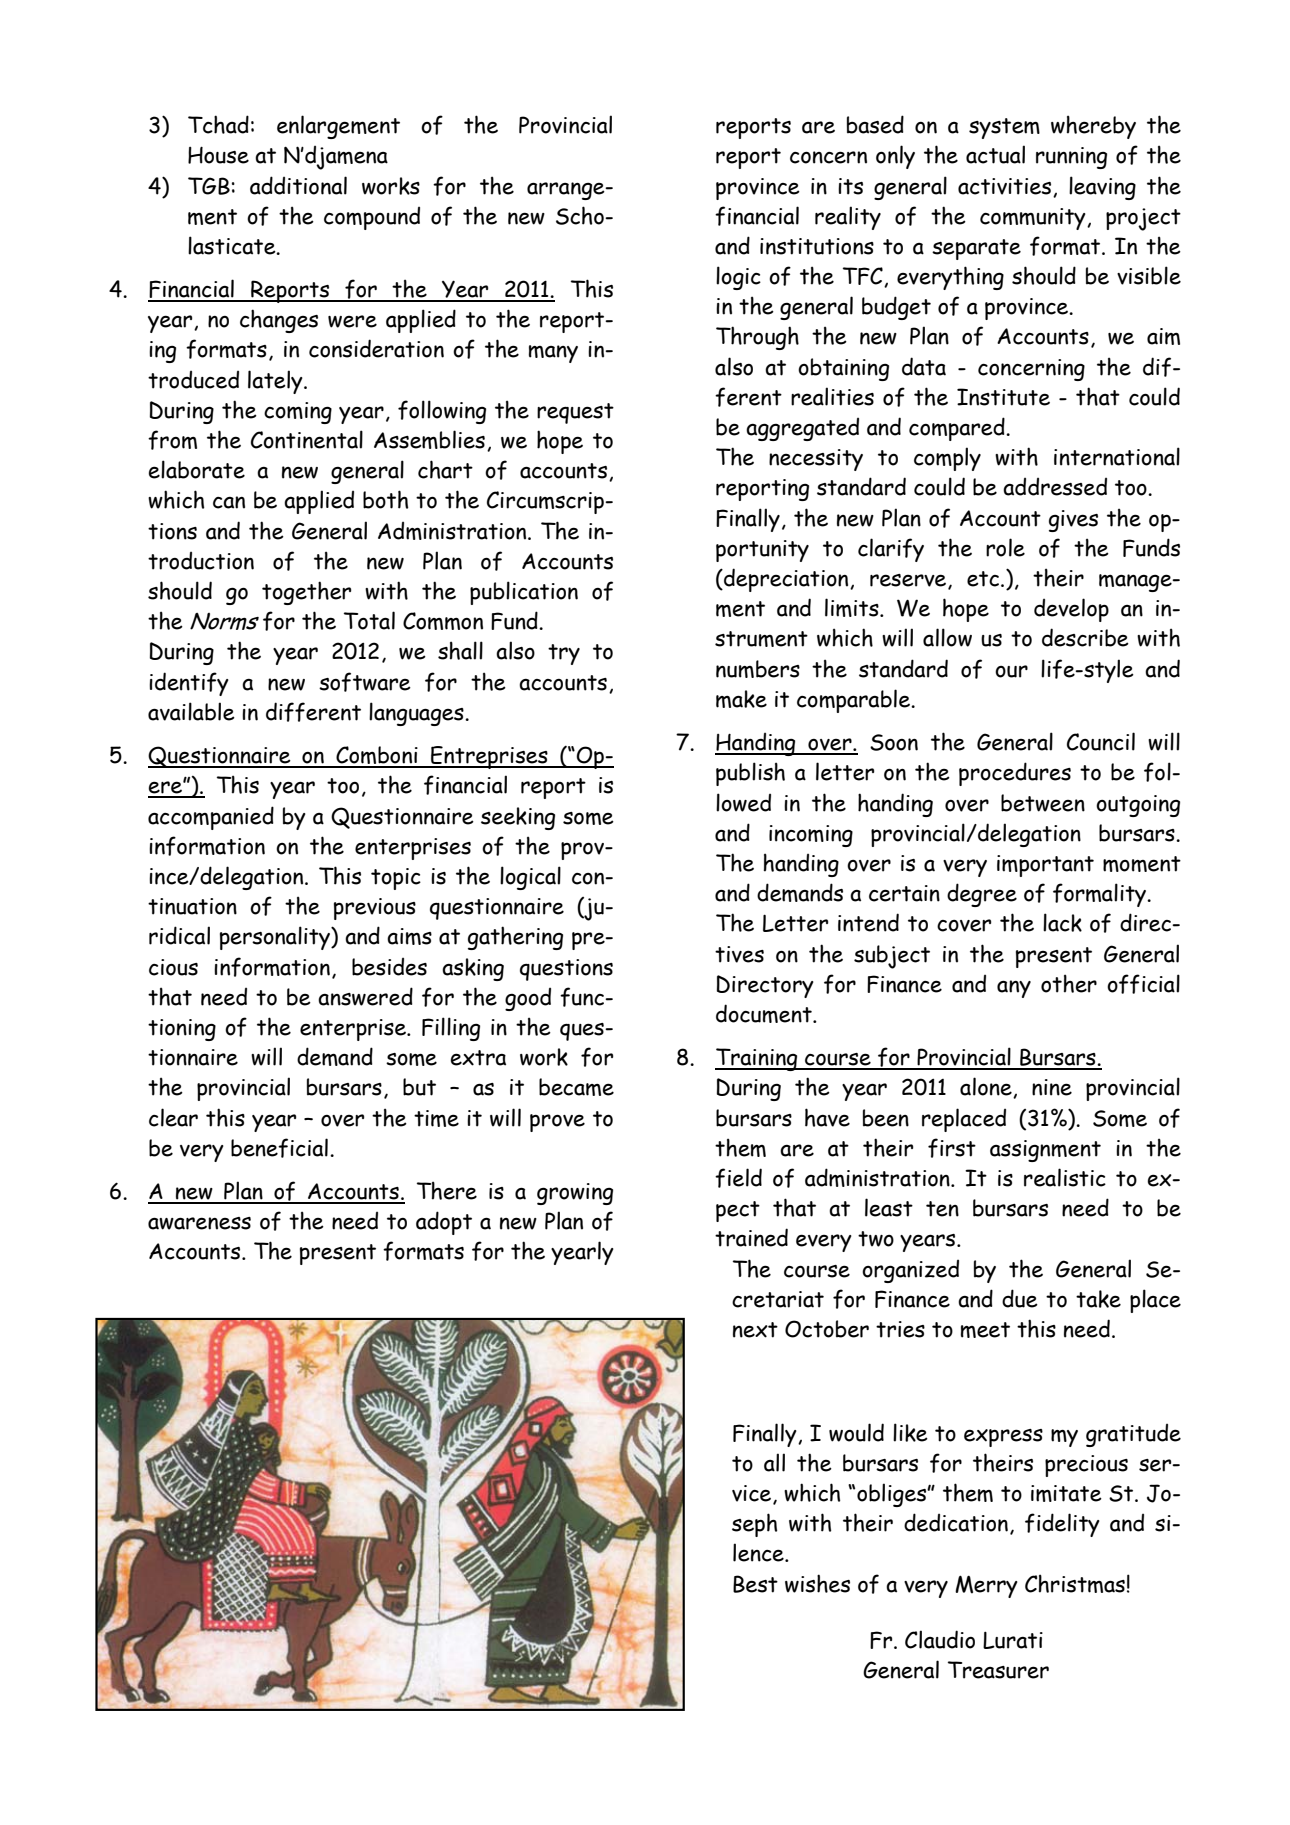 This image has width=1290, height=1825. I want to click on field, so click(738, 1178).
